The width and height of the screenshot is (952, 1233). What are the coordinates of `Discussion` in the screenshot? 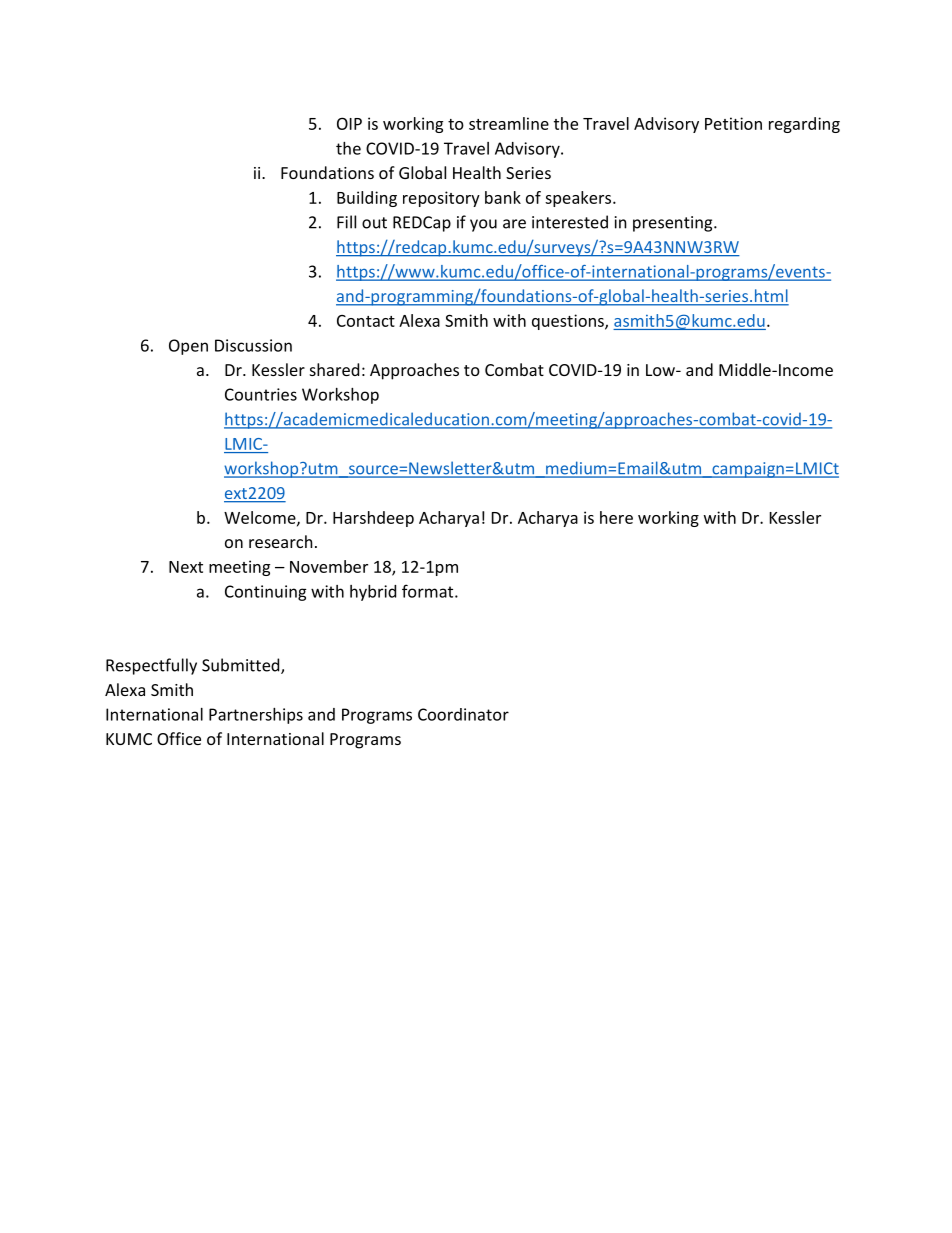 It's located at (253, 345).
